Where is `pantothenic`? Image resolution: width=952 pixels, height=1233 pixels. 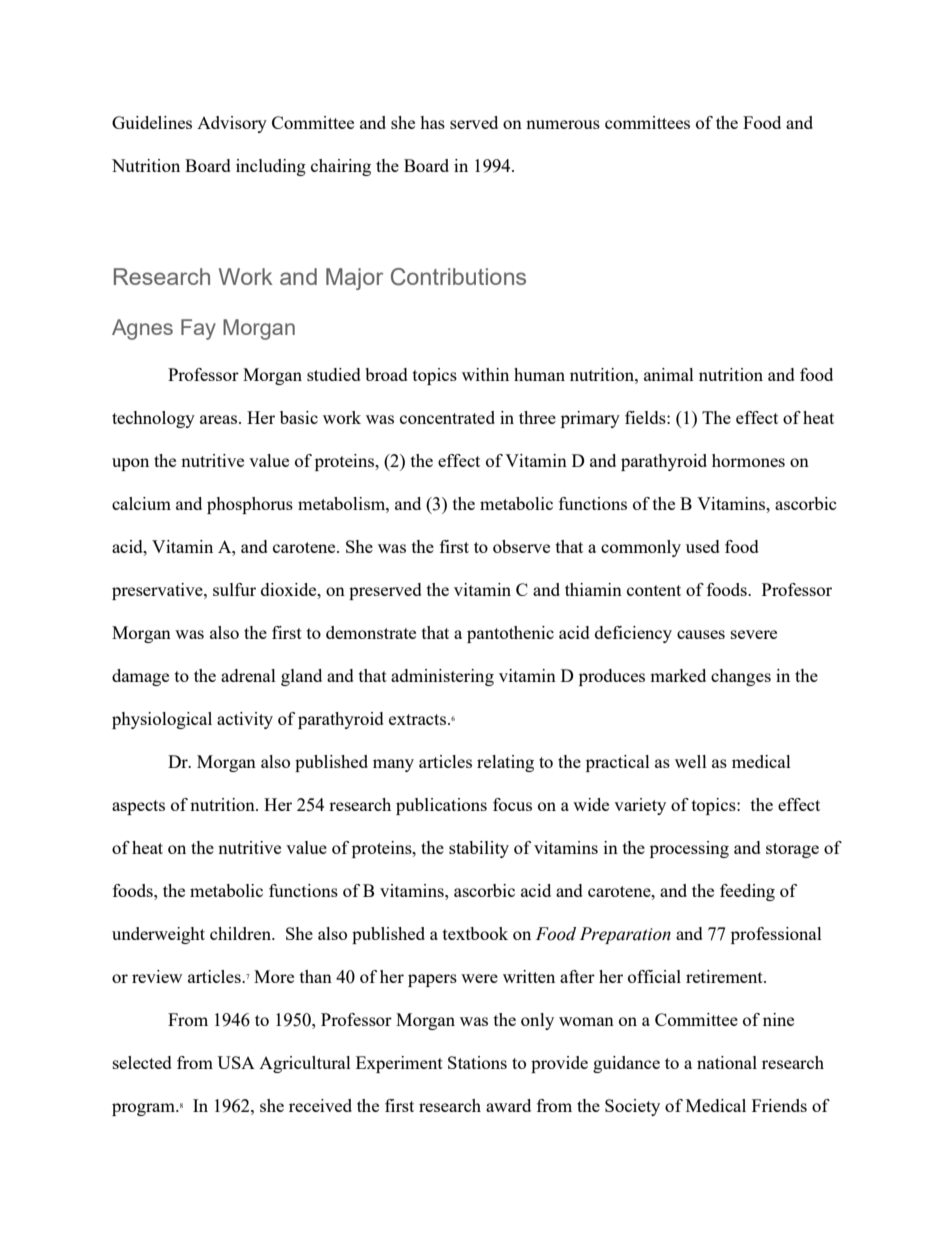 pantothenic is located at coordinates (510, 634).
